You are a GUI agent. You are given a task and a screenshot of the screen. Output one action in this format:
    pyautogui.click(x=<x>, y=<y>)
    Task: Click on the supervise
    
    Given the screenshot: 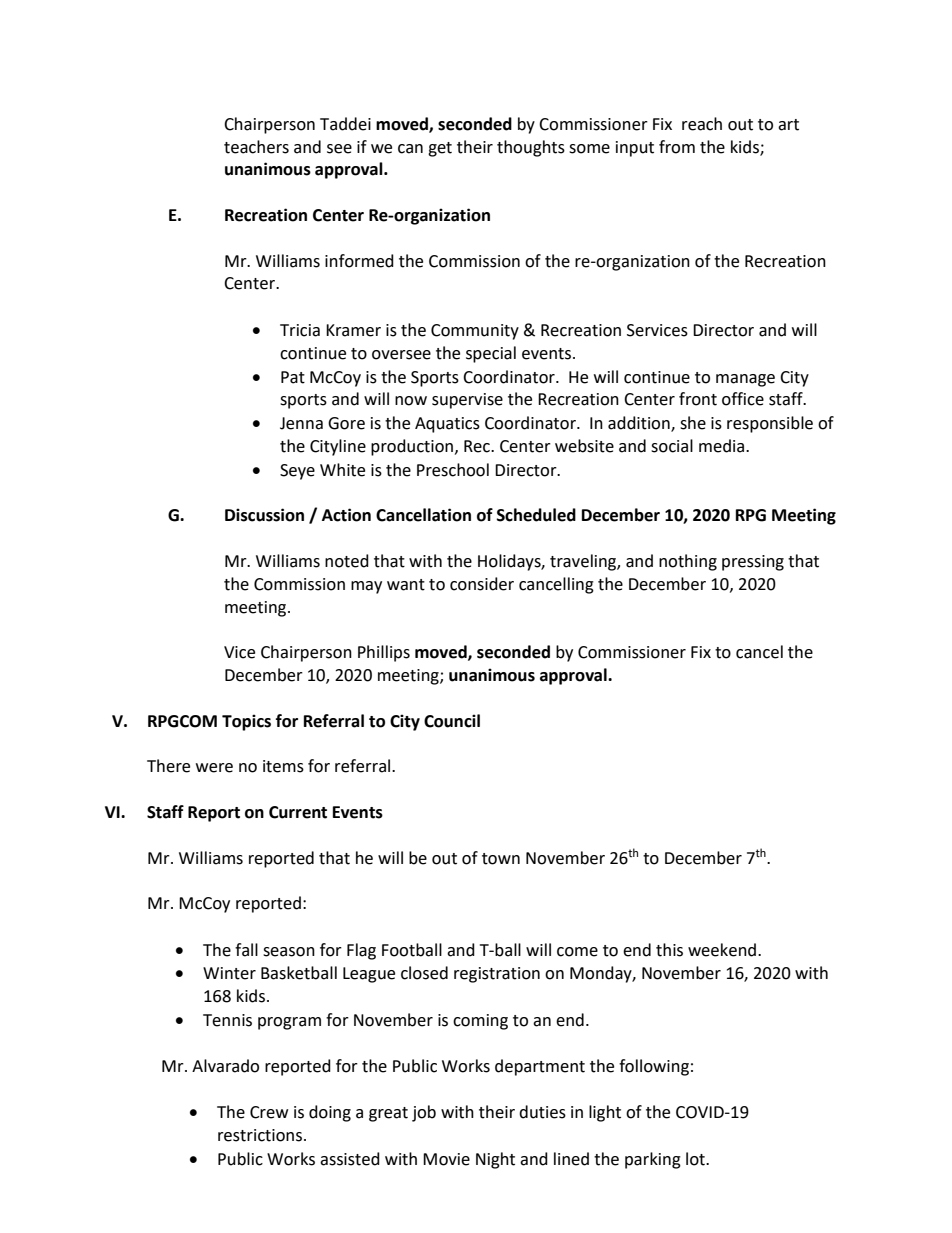 What is the action you would take?
    pyautogui.click(x=467, y=401)
